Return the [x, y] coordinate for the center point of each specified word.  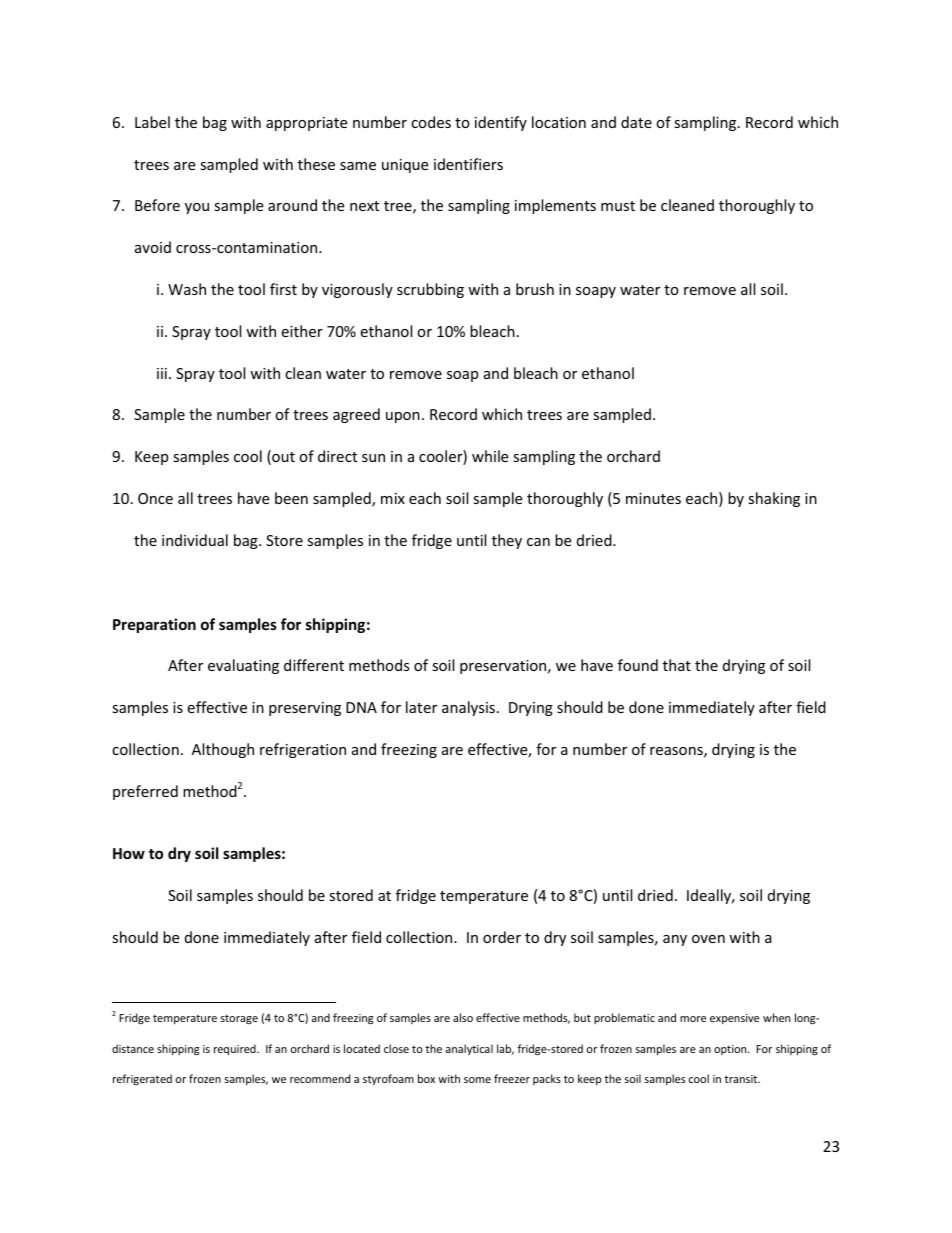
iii [162, 373]
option [731, 1050]
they [507, 541]
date [636, 122]
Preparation [154, 625]
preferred [145, 792]
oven [708, 939]
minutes [653, 498]
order [502, 937]
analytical [469, 1049]
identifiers [468, 164]
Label [152, 122]
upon [403, 417]
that [677, 665]
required [236, 1049]
